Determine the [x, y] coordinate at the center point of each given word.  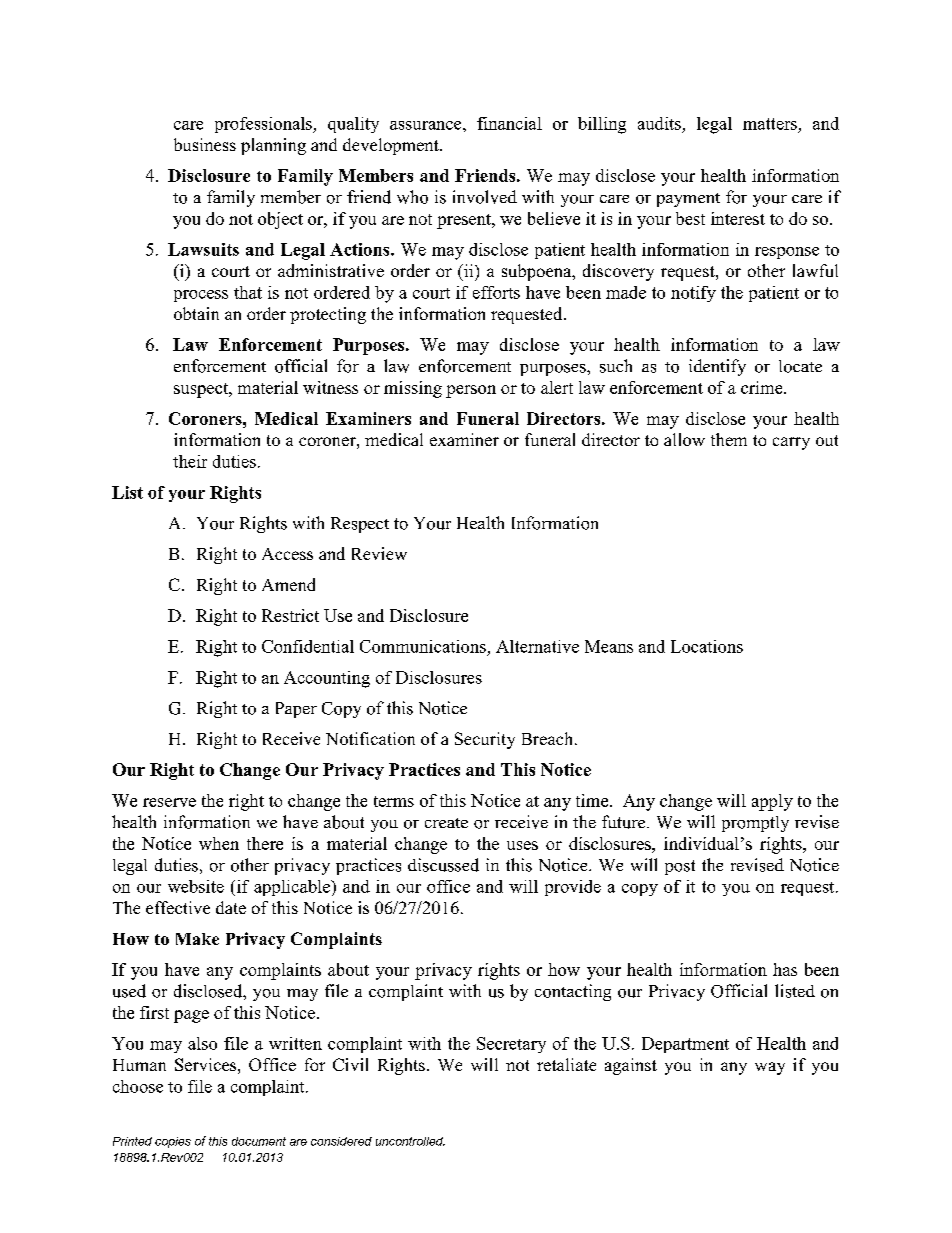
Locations [707, 646]
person [471, 391]
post [680, 867]
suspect [202, 390]
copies [173, 1142]
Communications [423, 646]
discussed [443, 865]
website [196, 886]
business [205, 144]
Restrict [290, 615]
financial [509, 123]
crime [763, 387]
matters [770, 124]
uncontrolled [410, 1141]
